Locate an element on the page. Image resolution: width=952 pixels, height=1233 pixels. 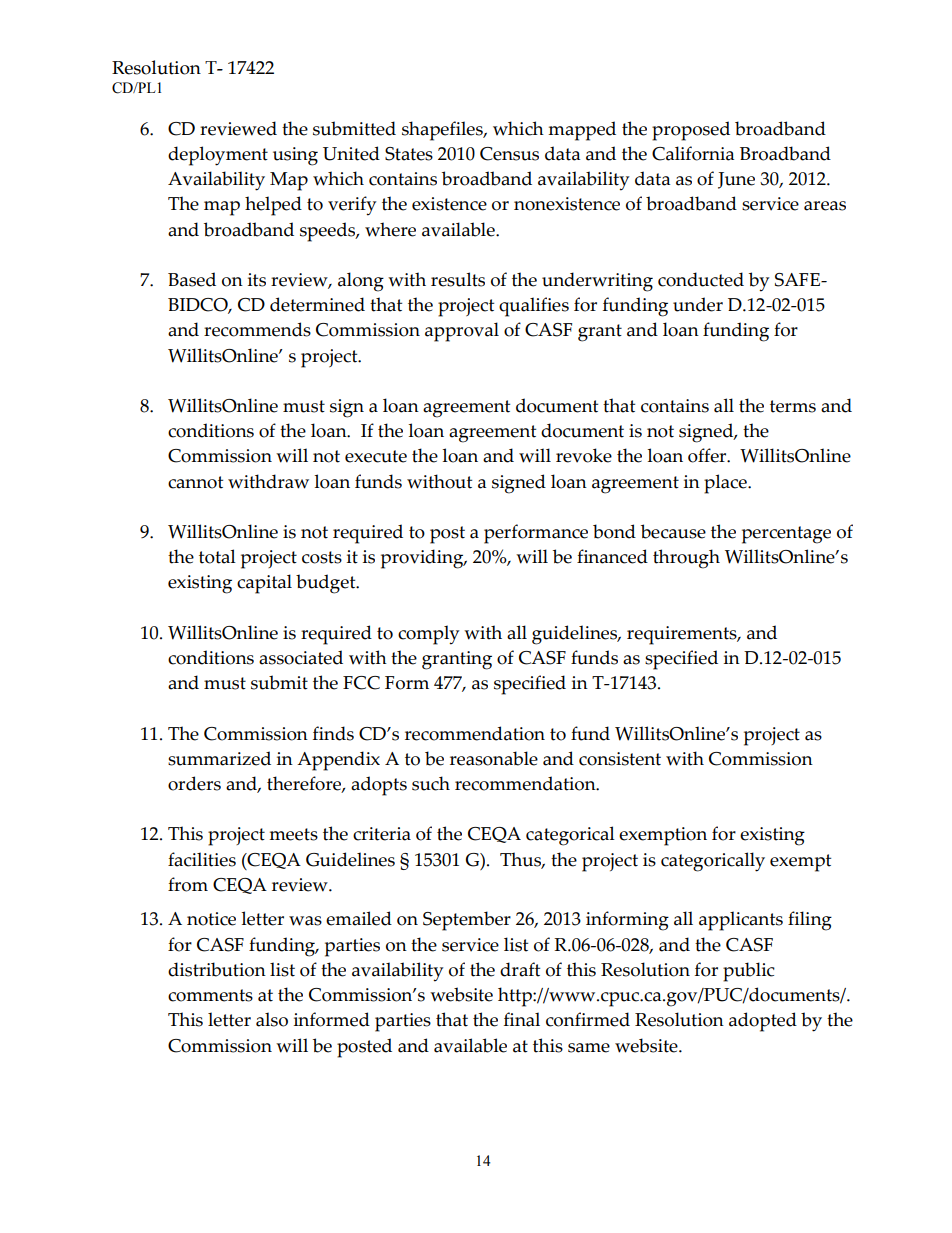
recommends is located at coordinates (257, 329).
